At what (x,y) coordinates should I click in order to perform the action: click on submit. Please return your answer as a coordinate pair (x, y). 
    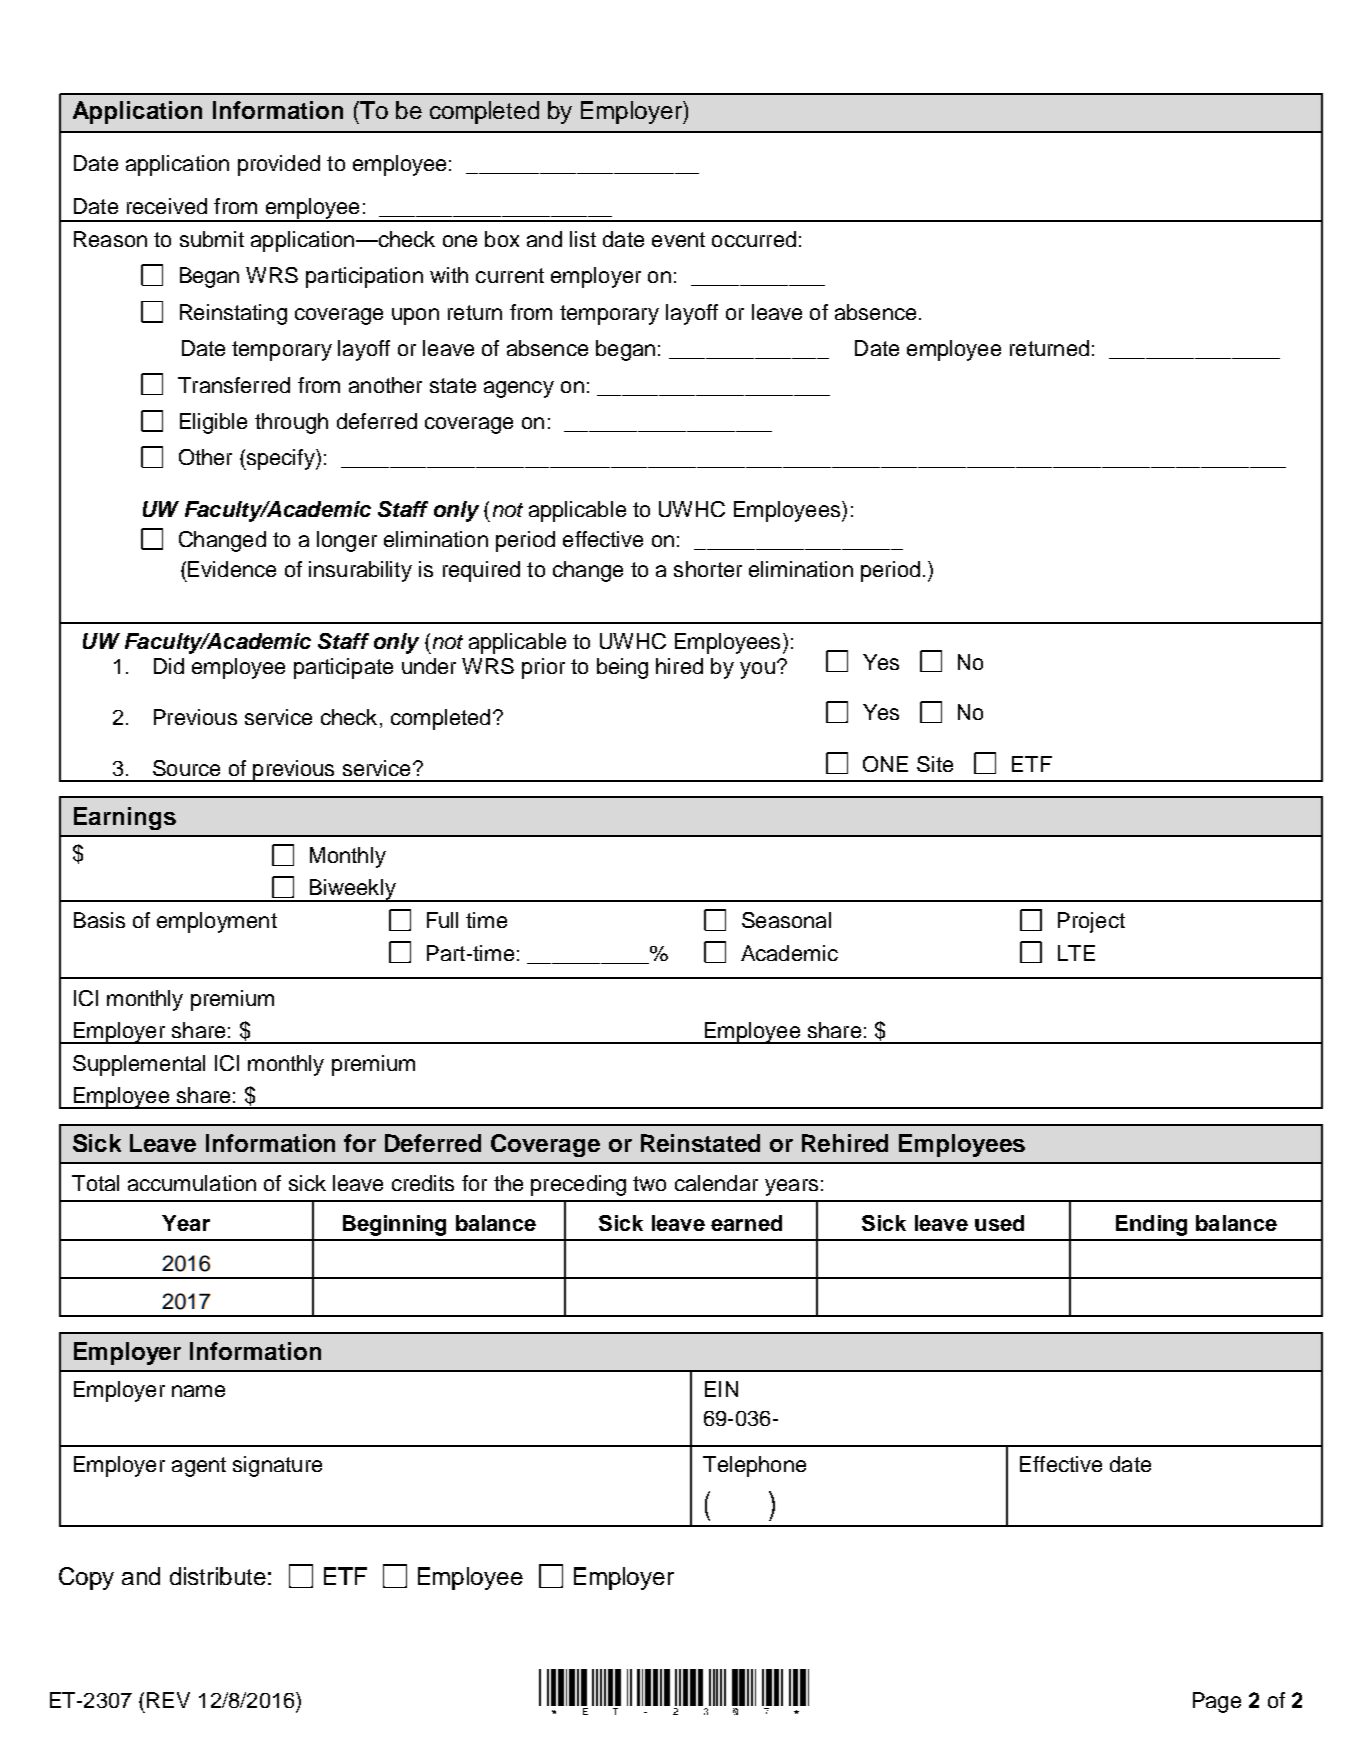
    Looking at the image, I should click on (212, 239).
